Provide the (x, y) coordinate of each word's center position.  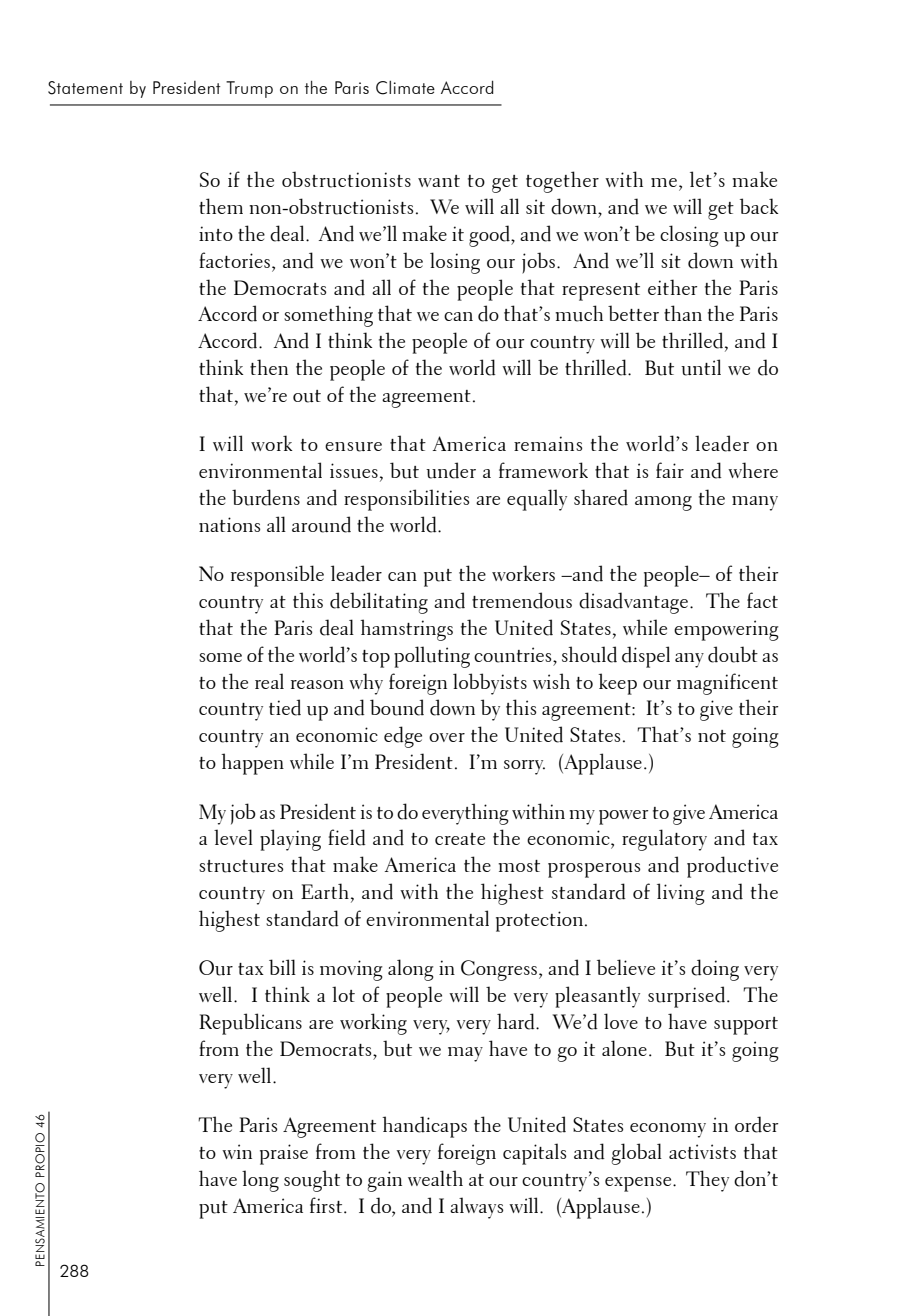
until (701, 367)
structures (241, 866)
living (681, 894)
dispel (646, 657)
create (460, 839)
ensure (353, 447)
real (269, 681)
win (237, 1151)
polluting (432, 657)
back (759, 206)
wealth (435, 1178)
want (439, 181)
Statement (85, 88)
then (269, 367)
